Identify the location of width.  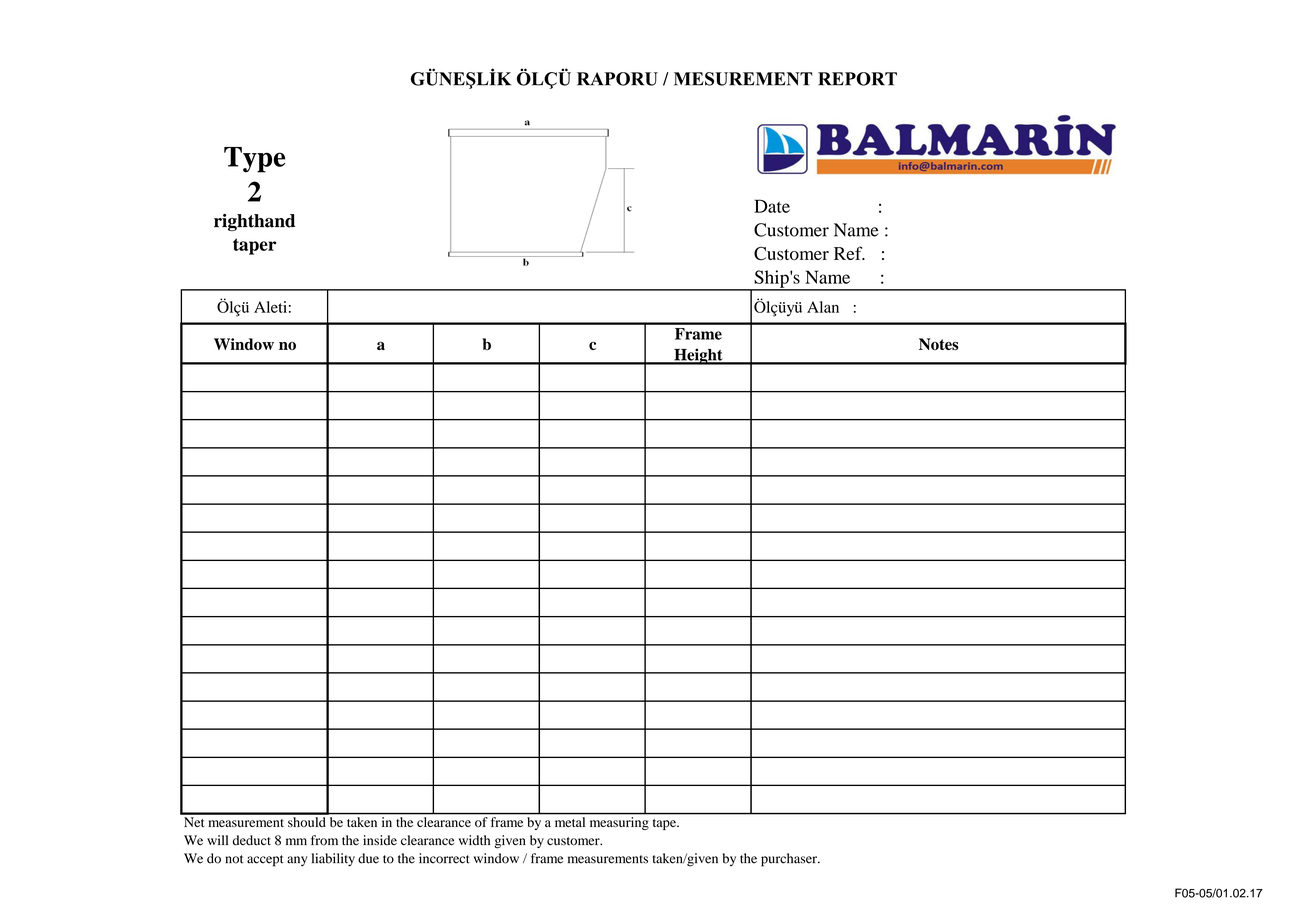
(474, 840).
